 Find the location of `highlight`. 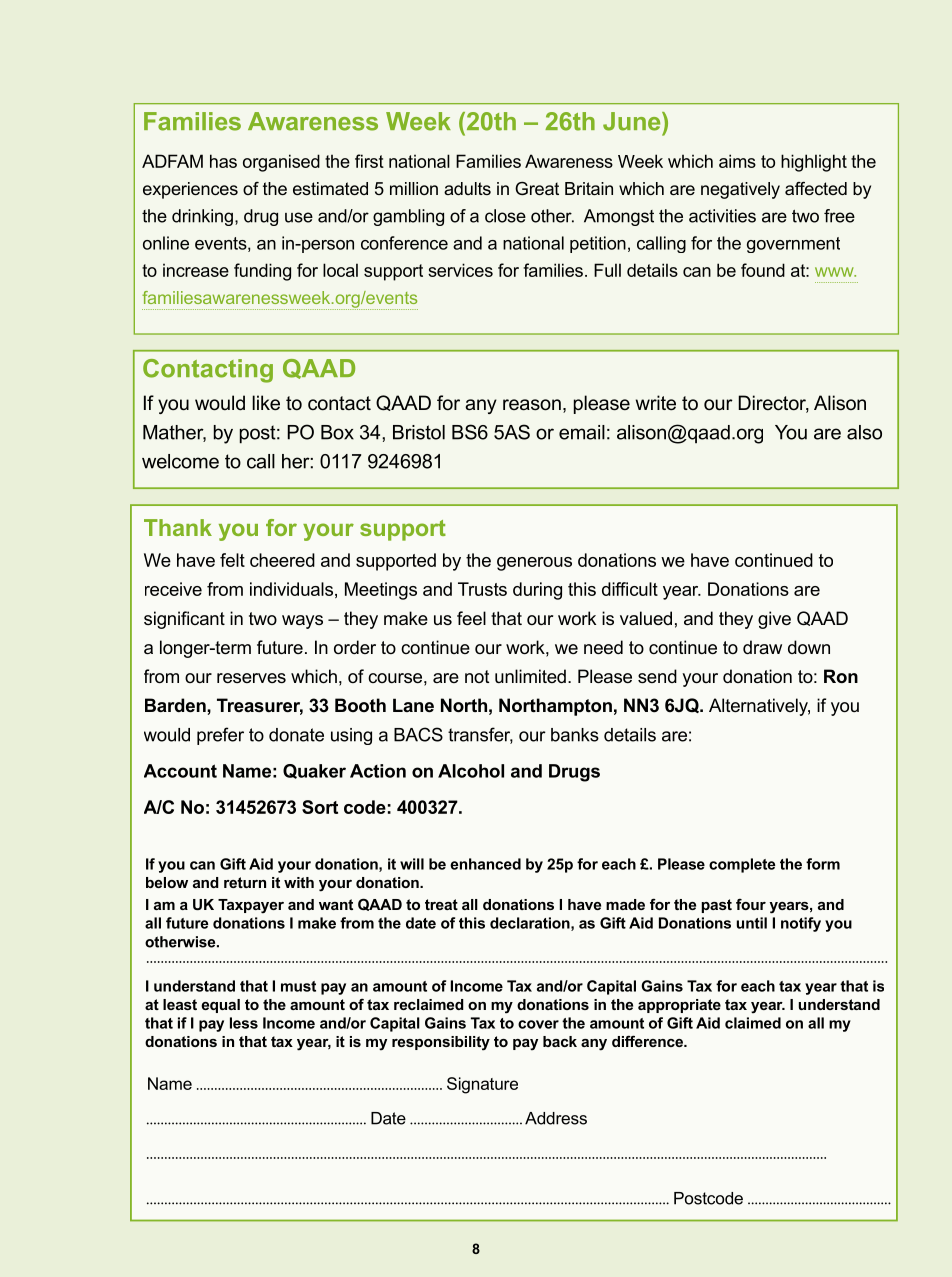

highlight is located at coordinates (814, 163).
